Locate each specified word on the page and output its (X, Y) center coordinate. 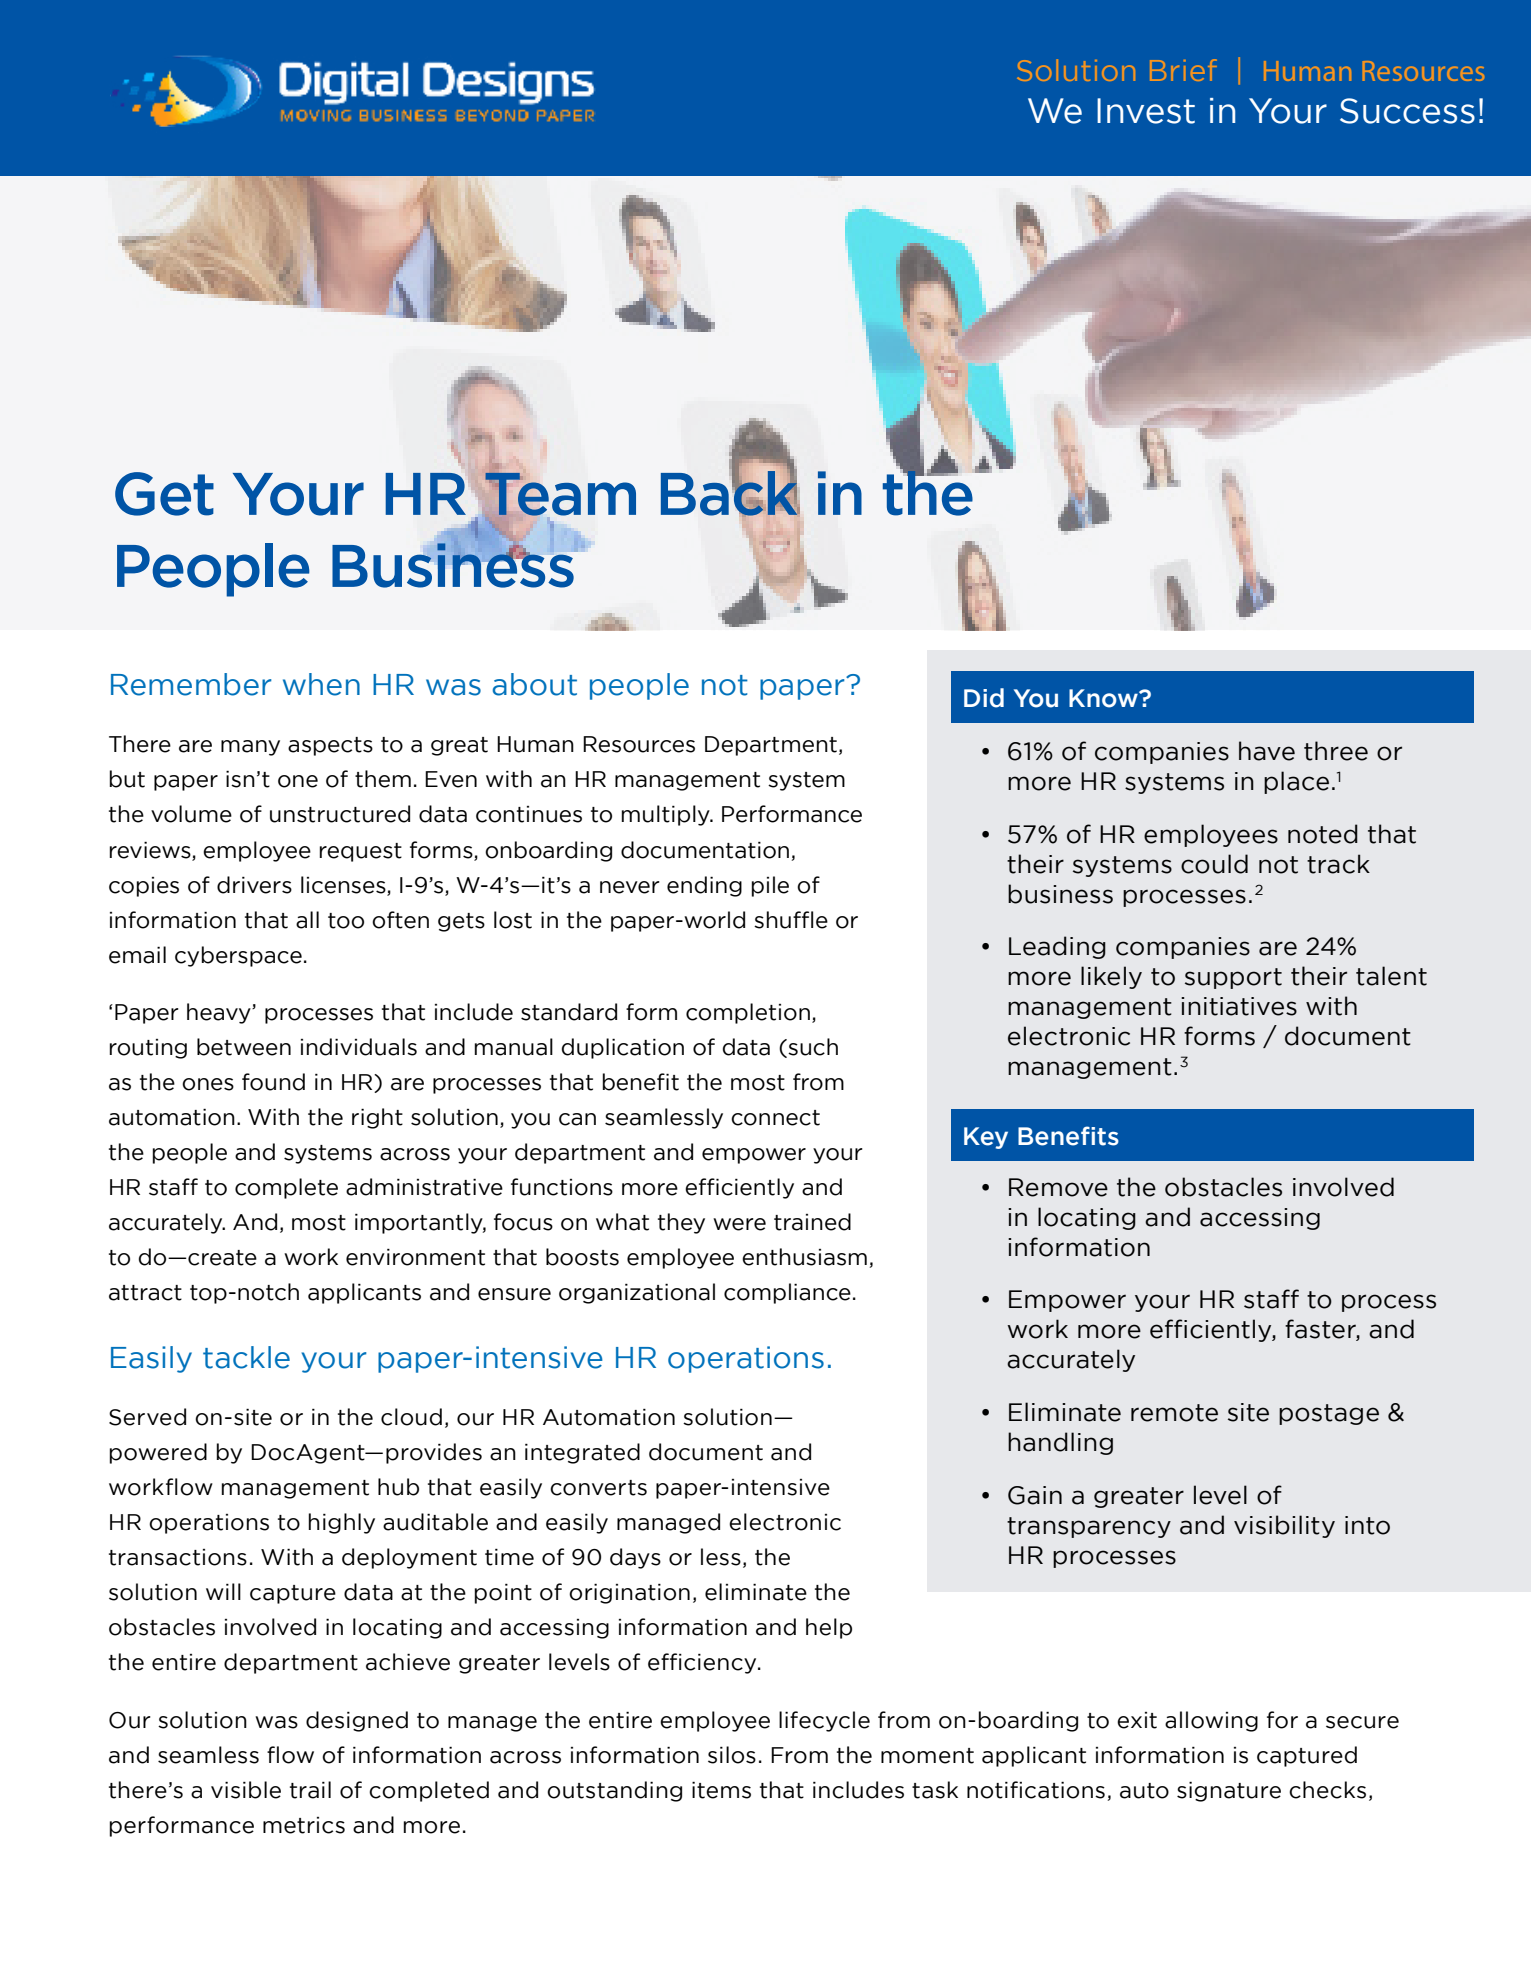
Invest (1146, 111)
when (321, 684)
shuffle (791, 920)
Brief (1183, 70)
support (1233, 978)
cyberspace (238, 956)
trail (310, 1790)
